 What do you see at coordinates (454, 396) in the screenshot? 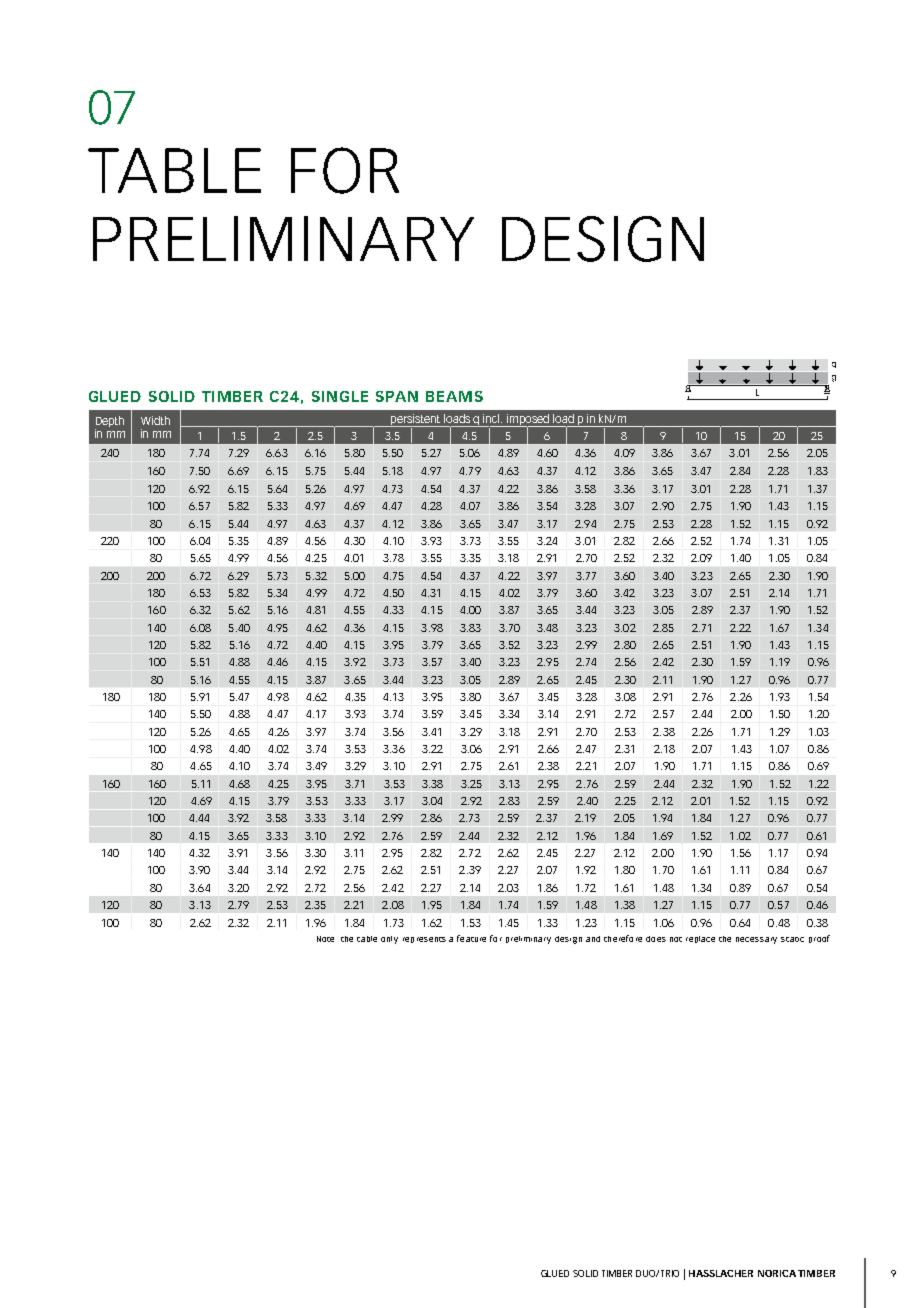
I see `BEAMS` at bounding box center [454, 396].
